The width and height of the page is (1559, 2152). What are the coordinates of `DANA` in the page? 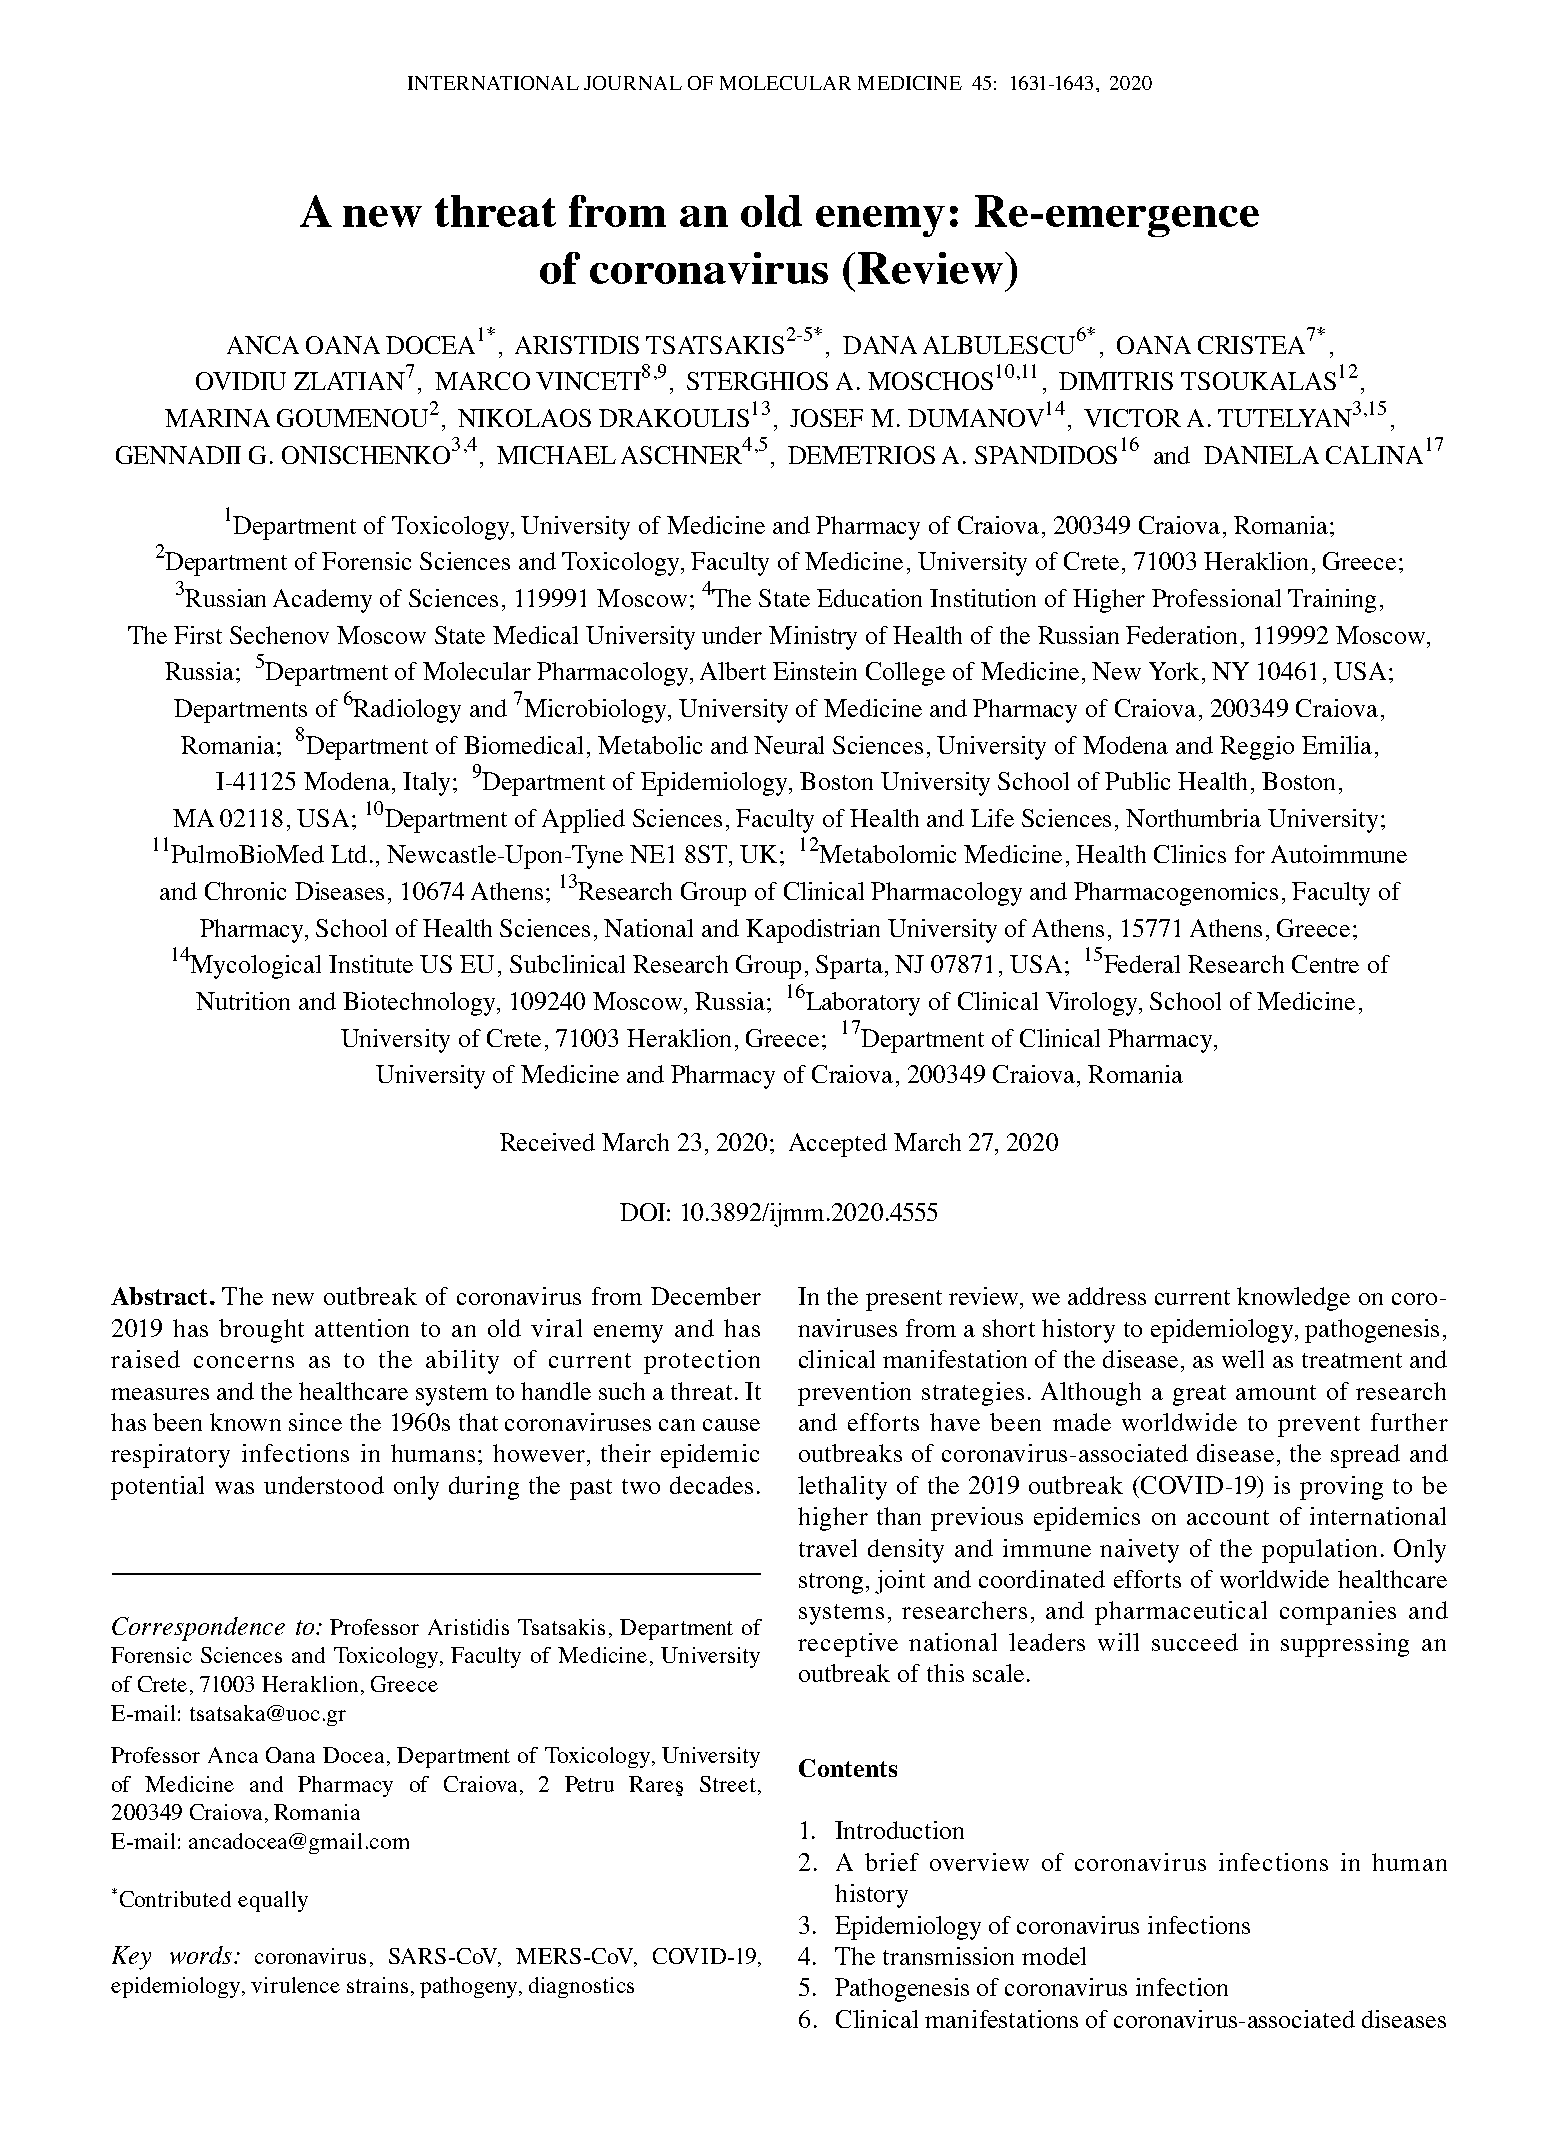 It's located at (880, 345).
